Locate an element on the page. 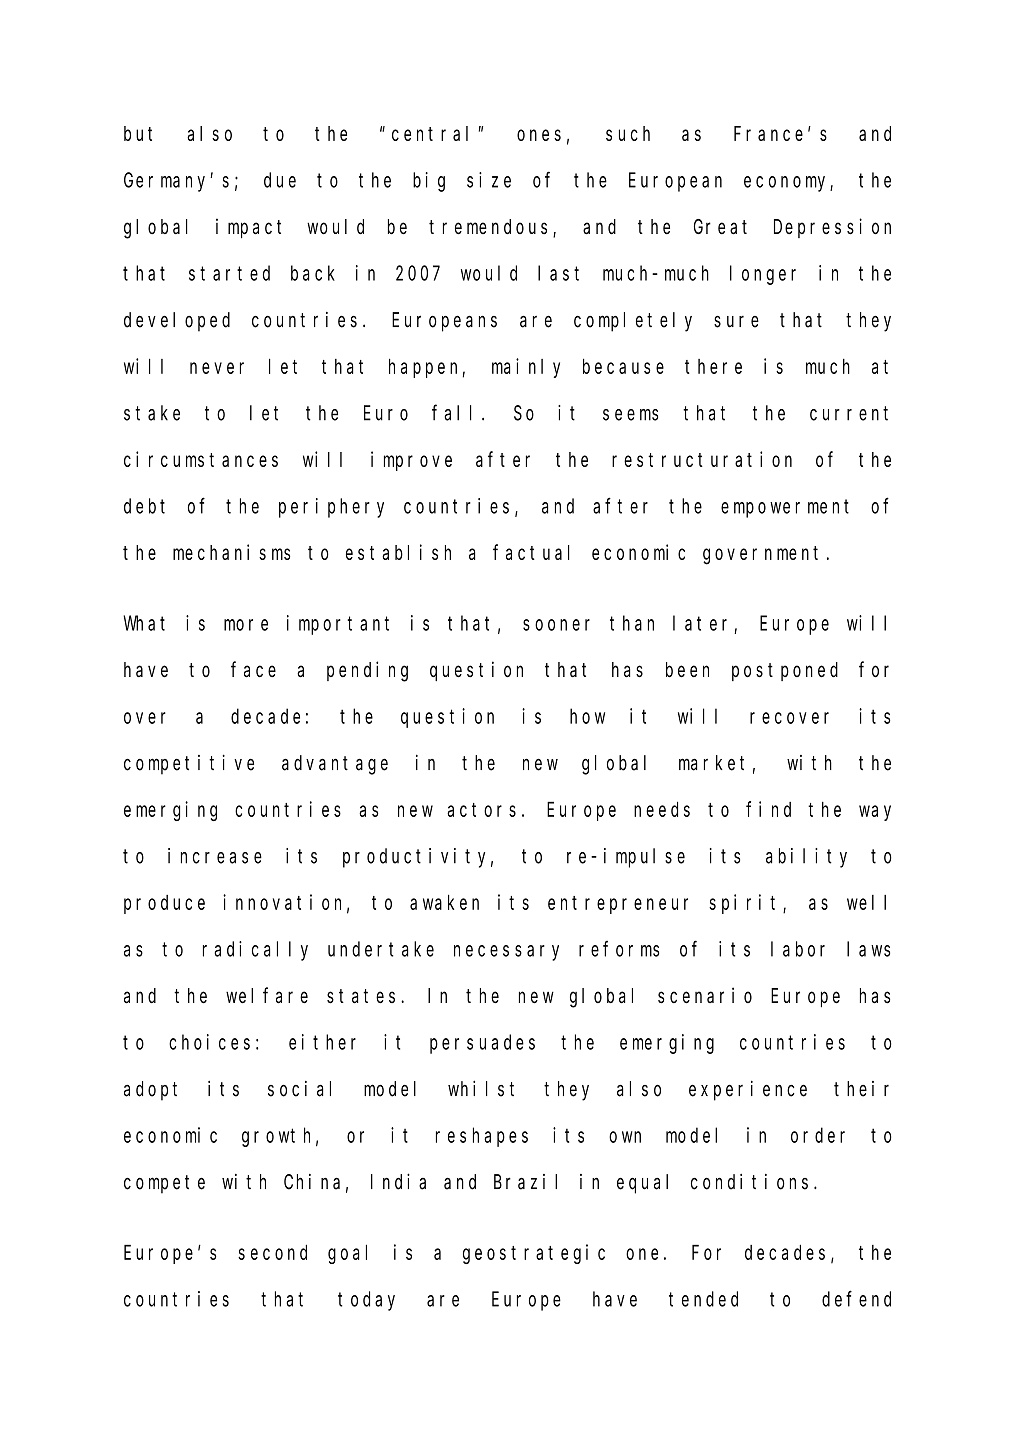  due is located at coordinates (280, 180).
